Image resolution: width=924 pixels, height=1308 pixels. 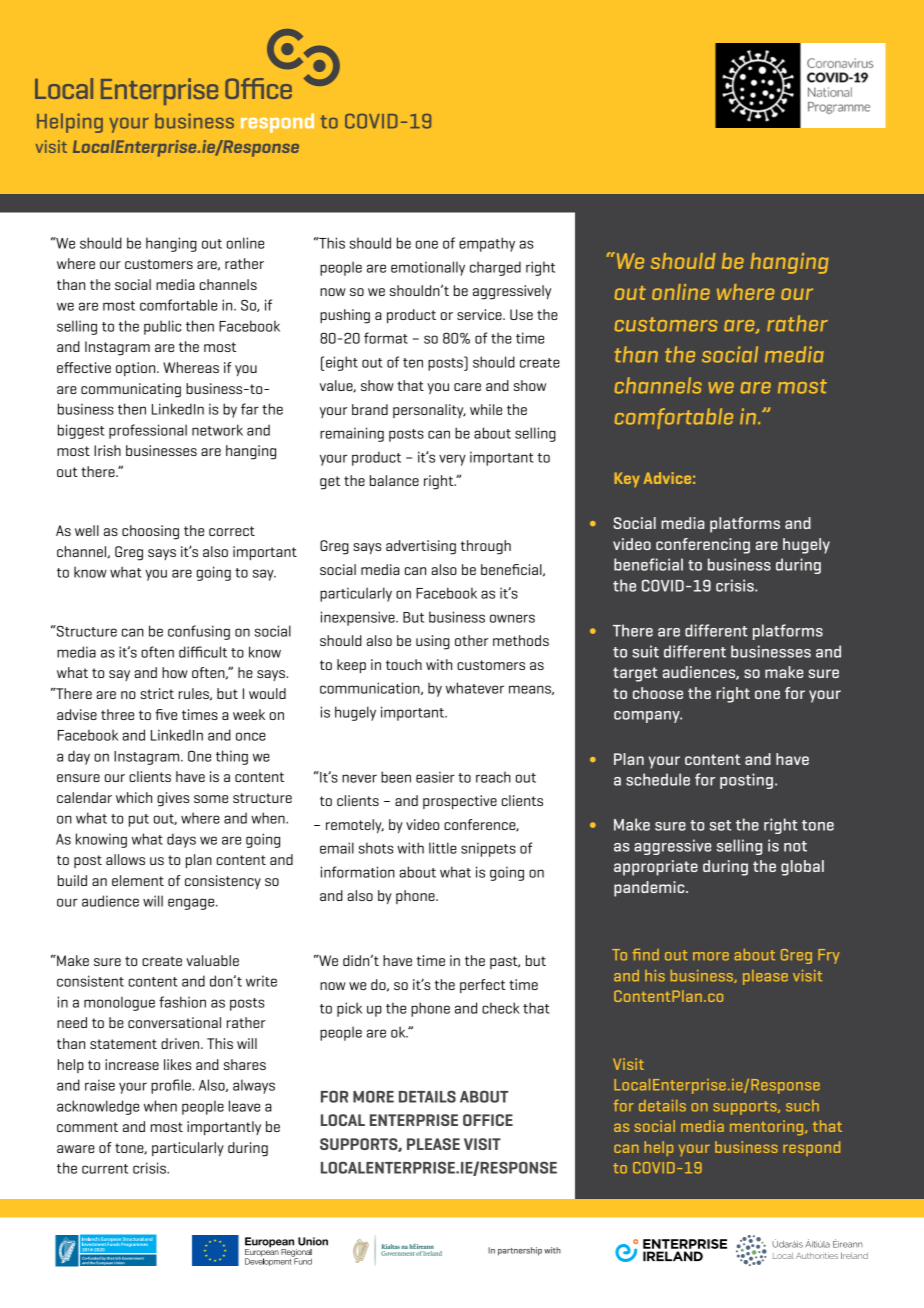 I want to click on schedule, so click(x=658, y=779).
